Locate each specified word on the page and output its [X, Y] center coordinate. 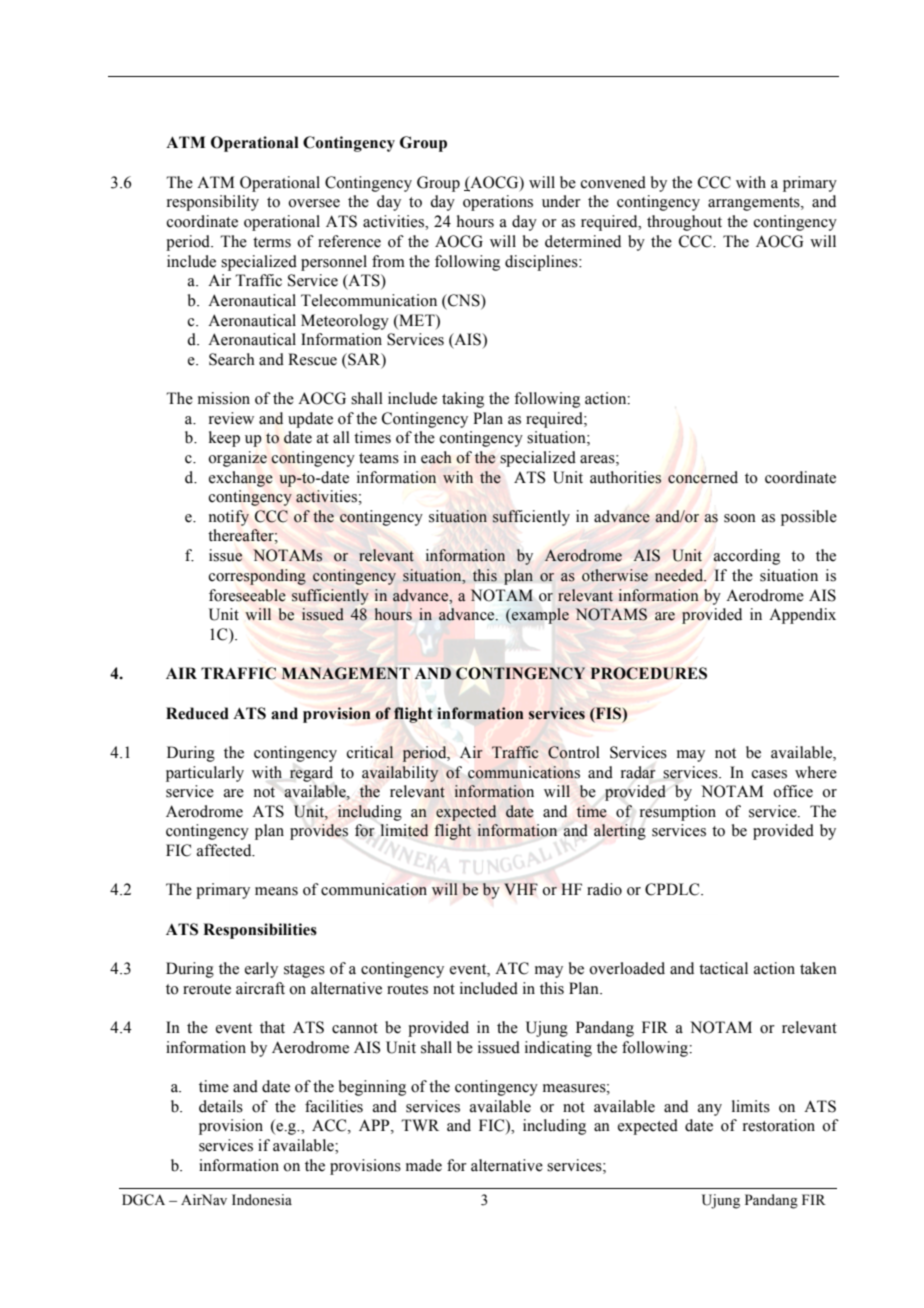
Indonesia [262, 1200]
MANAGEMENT [346, 673]
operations [498, 203]
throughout [684, 223]
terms [272, 242]
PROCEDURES [649, 673]
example [539, 616]
